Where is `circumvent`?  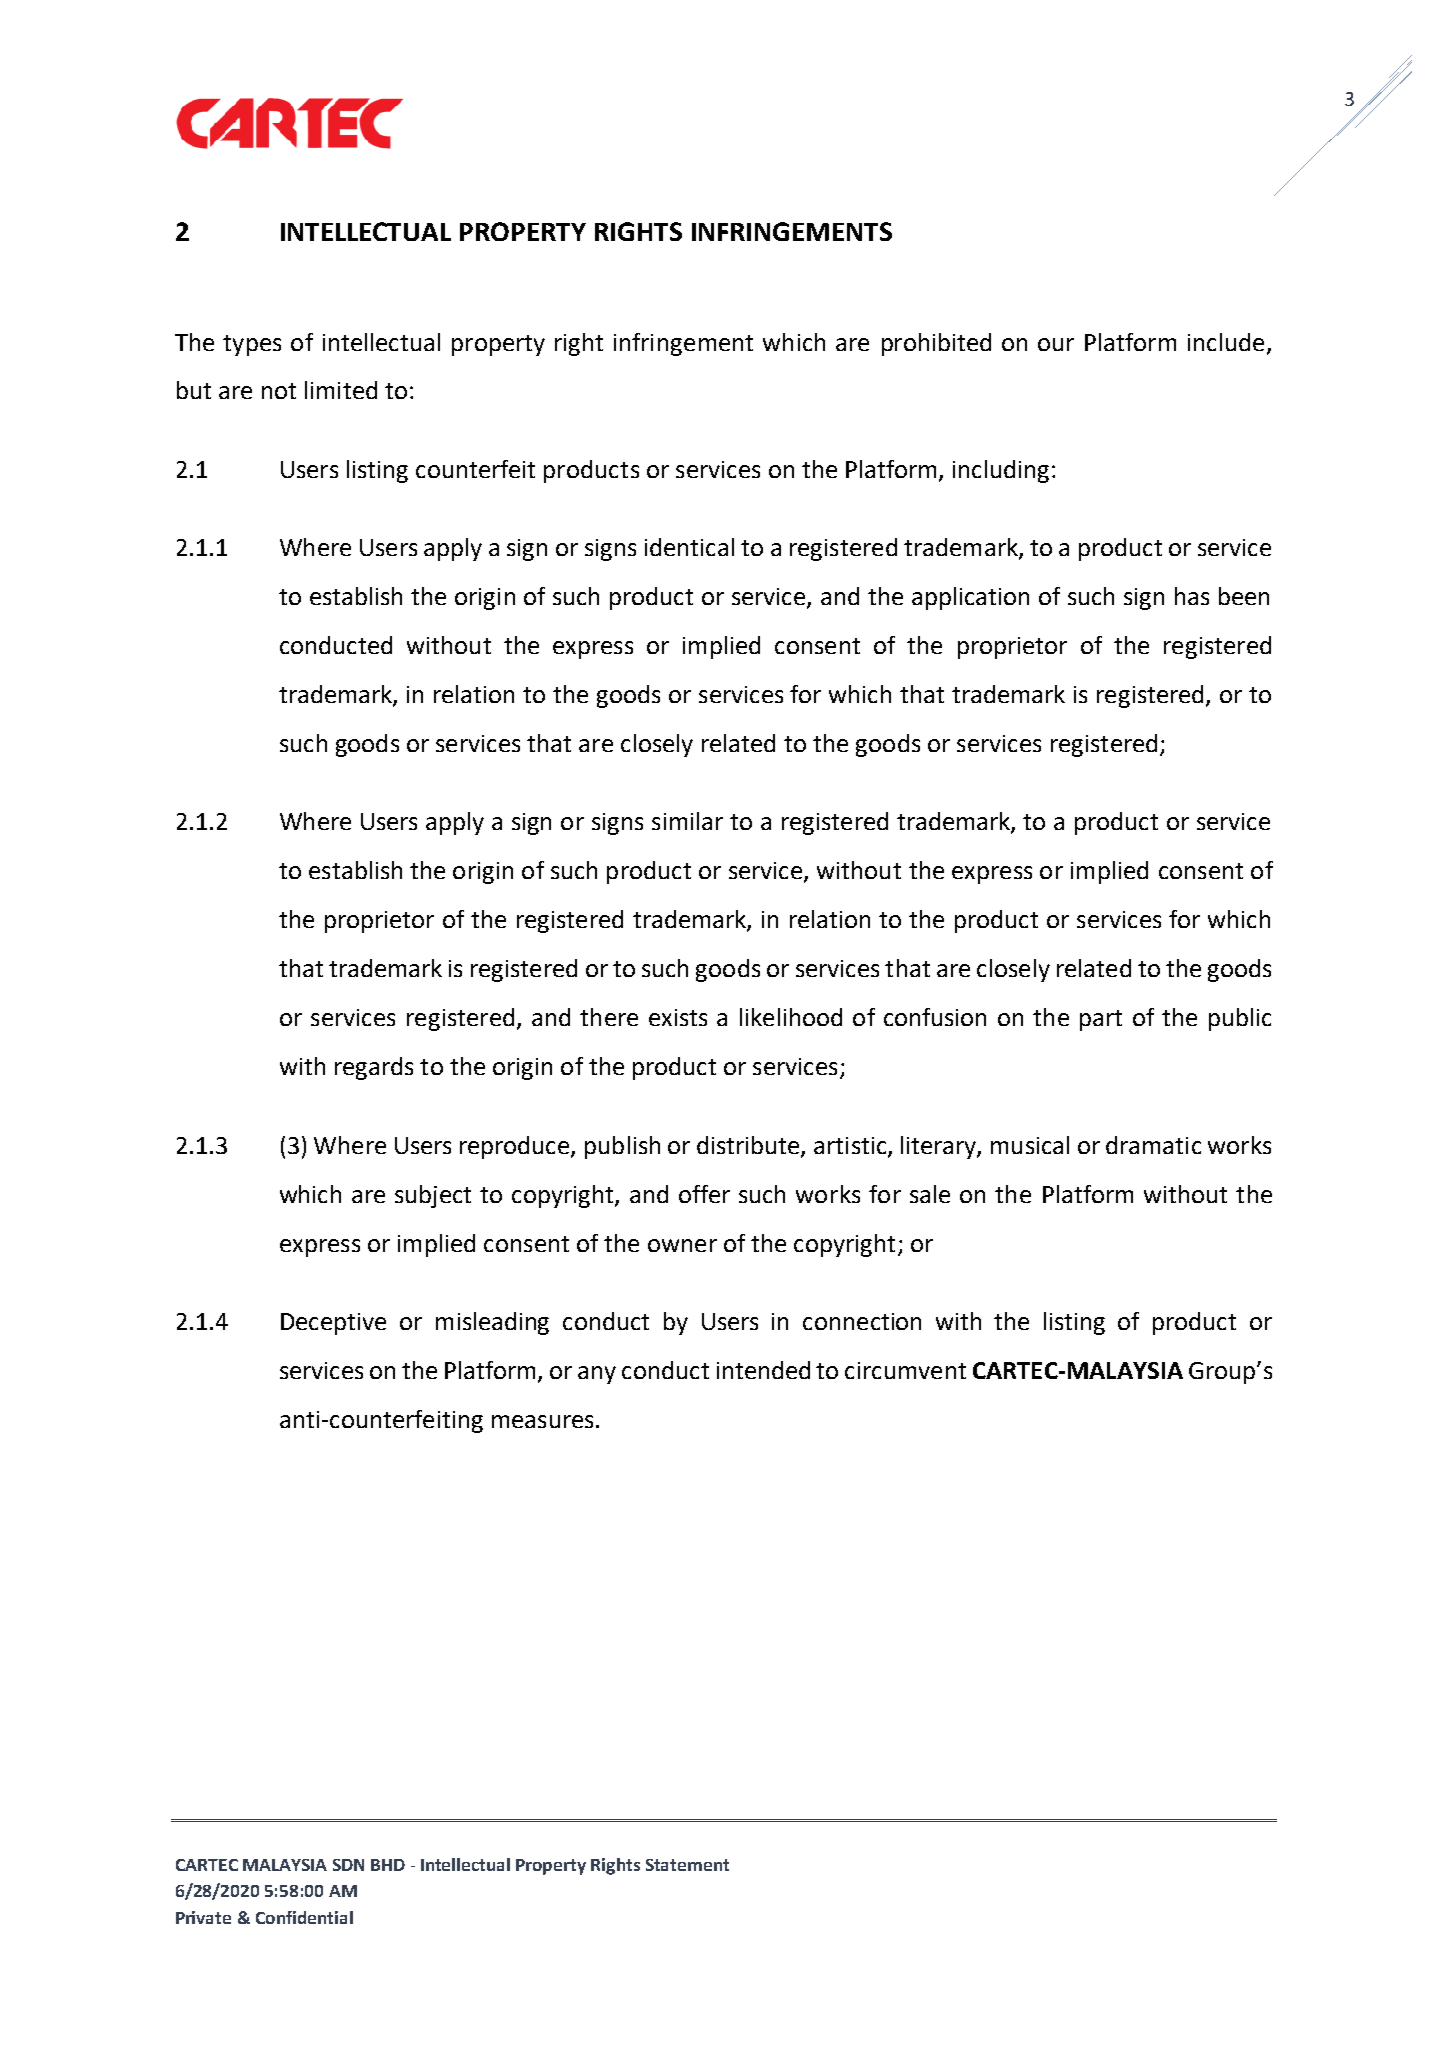
circumvent is located at coordinates (905, 1370).
